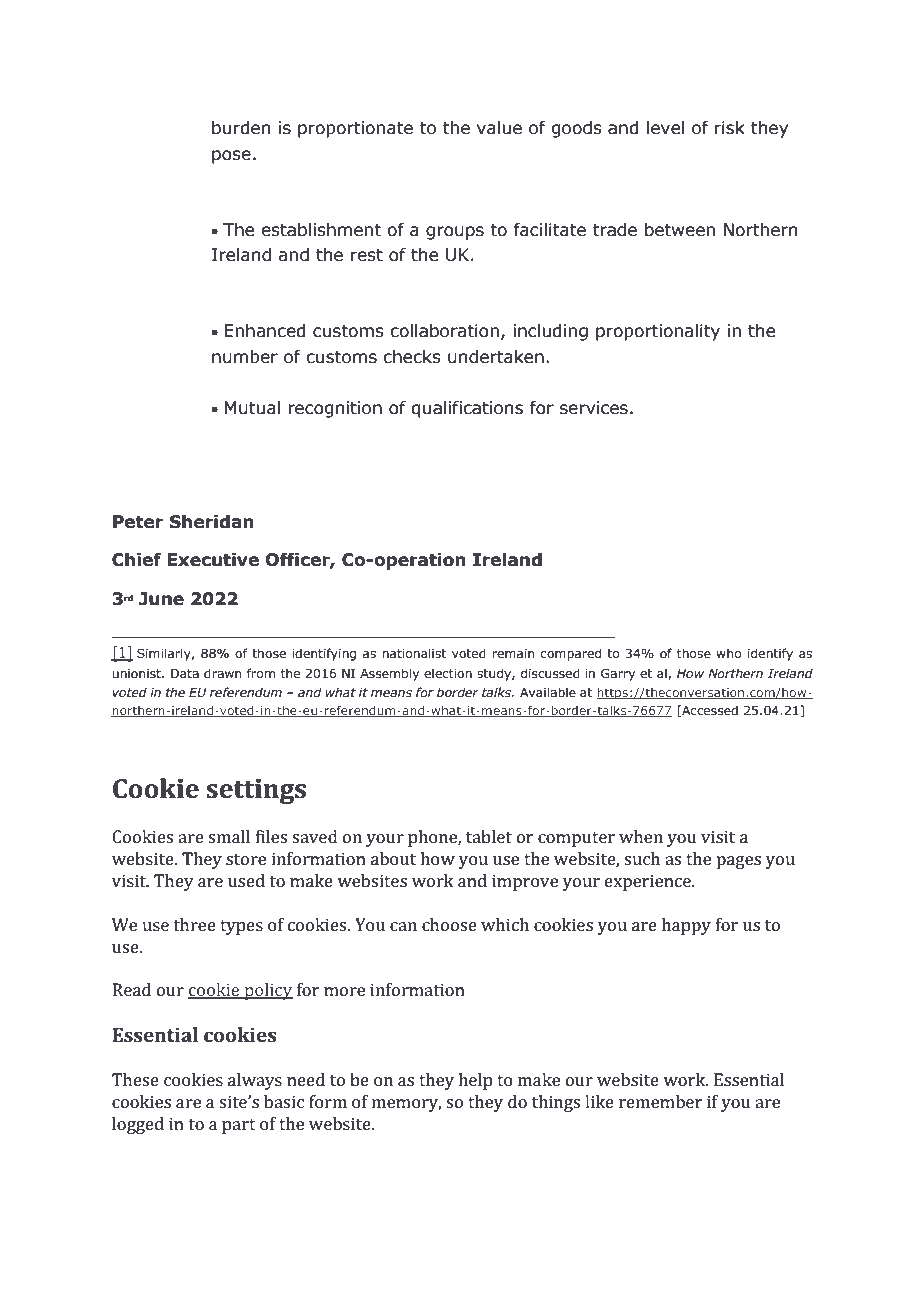 The image size is (924, 1308). I want to click on Sheridan, so click(211, 522).
